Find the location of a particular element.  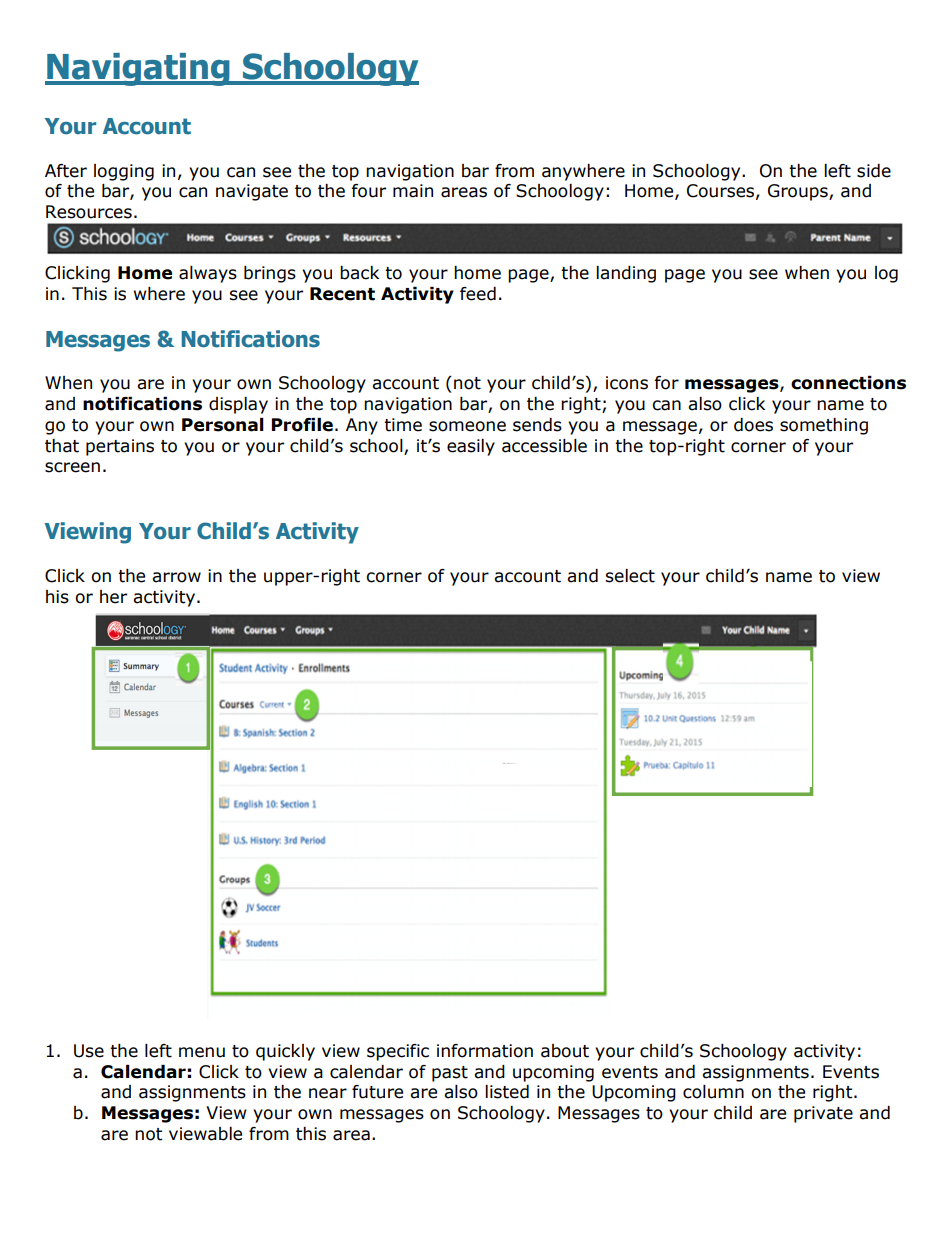

main is located at coordinates (413, 191).
